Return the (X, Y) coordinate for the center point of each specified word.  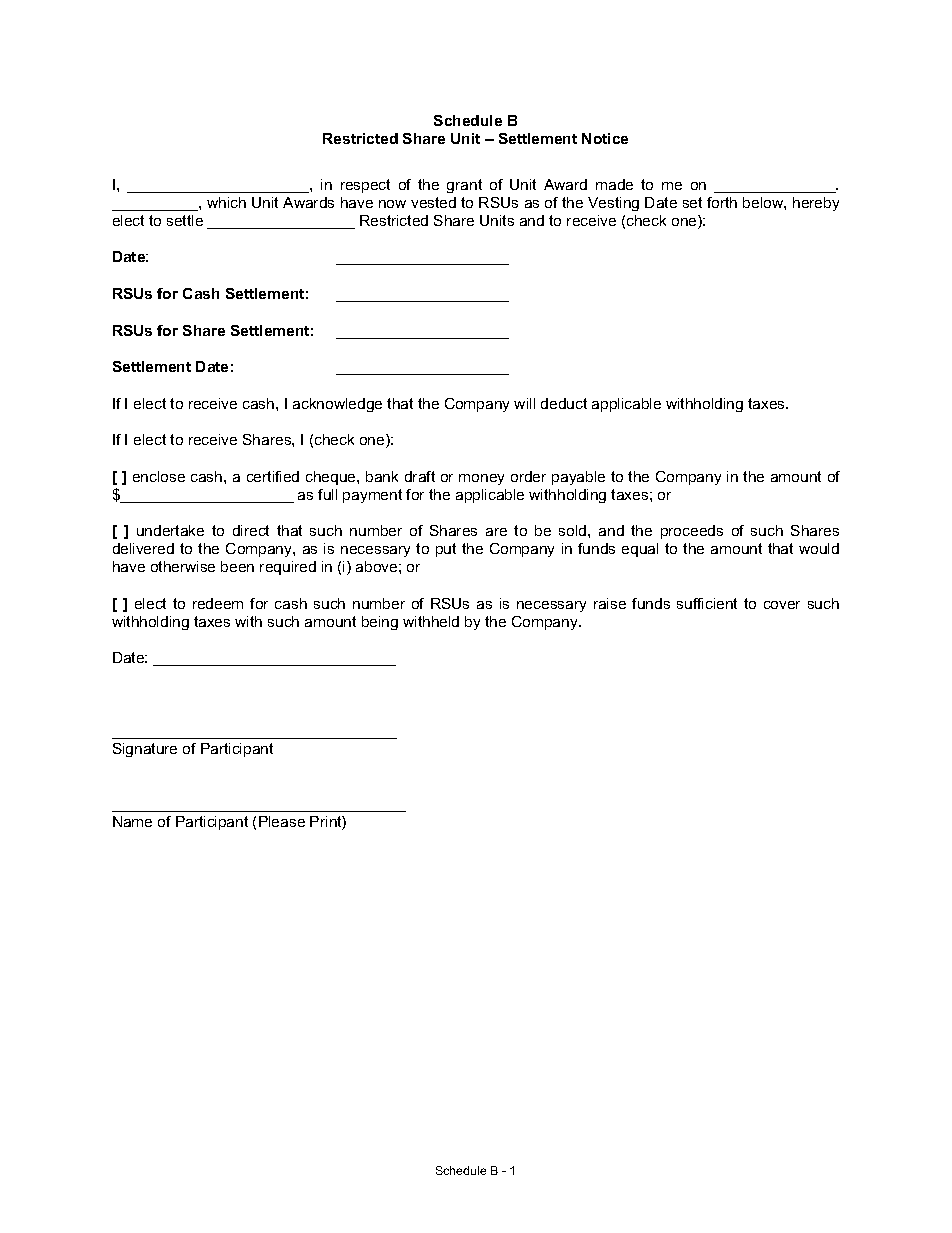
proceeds (692, 532)
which (226, 202)
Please (282, 821)
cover (782, 605)
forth (722, 202)
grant (464, 186)
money (481, 479)
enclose (159, 476)
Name (132, 821)
